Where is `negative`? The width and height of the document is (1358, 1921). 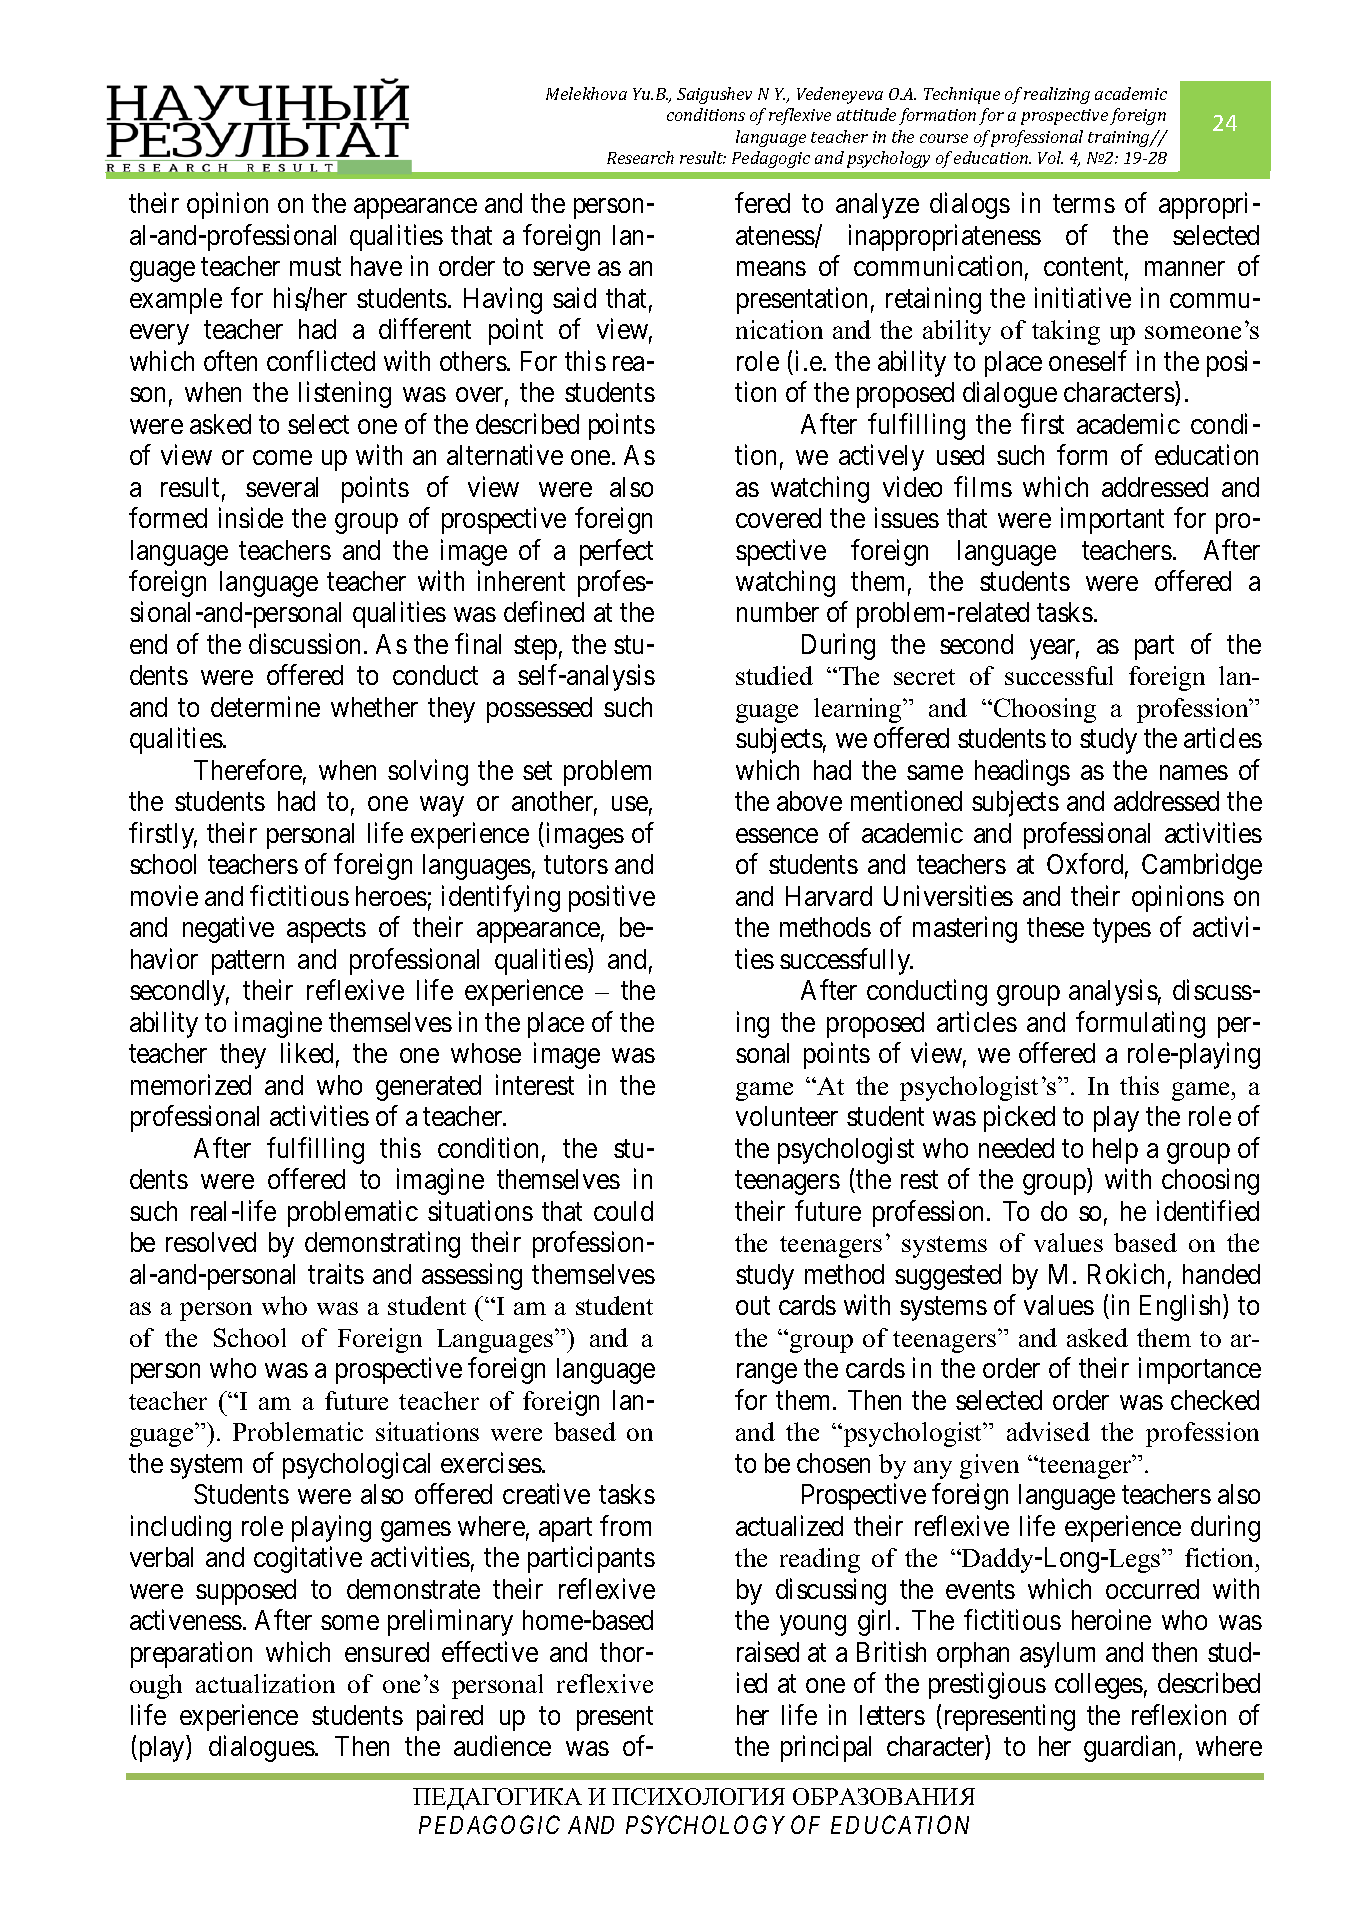
negative is located at coordinates (228, 930).
